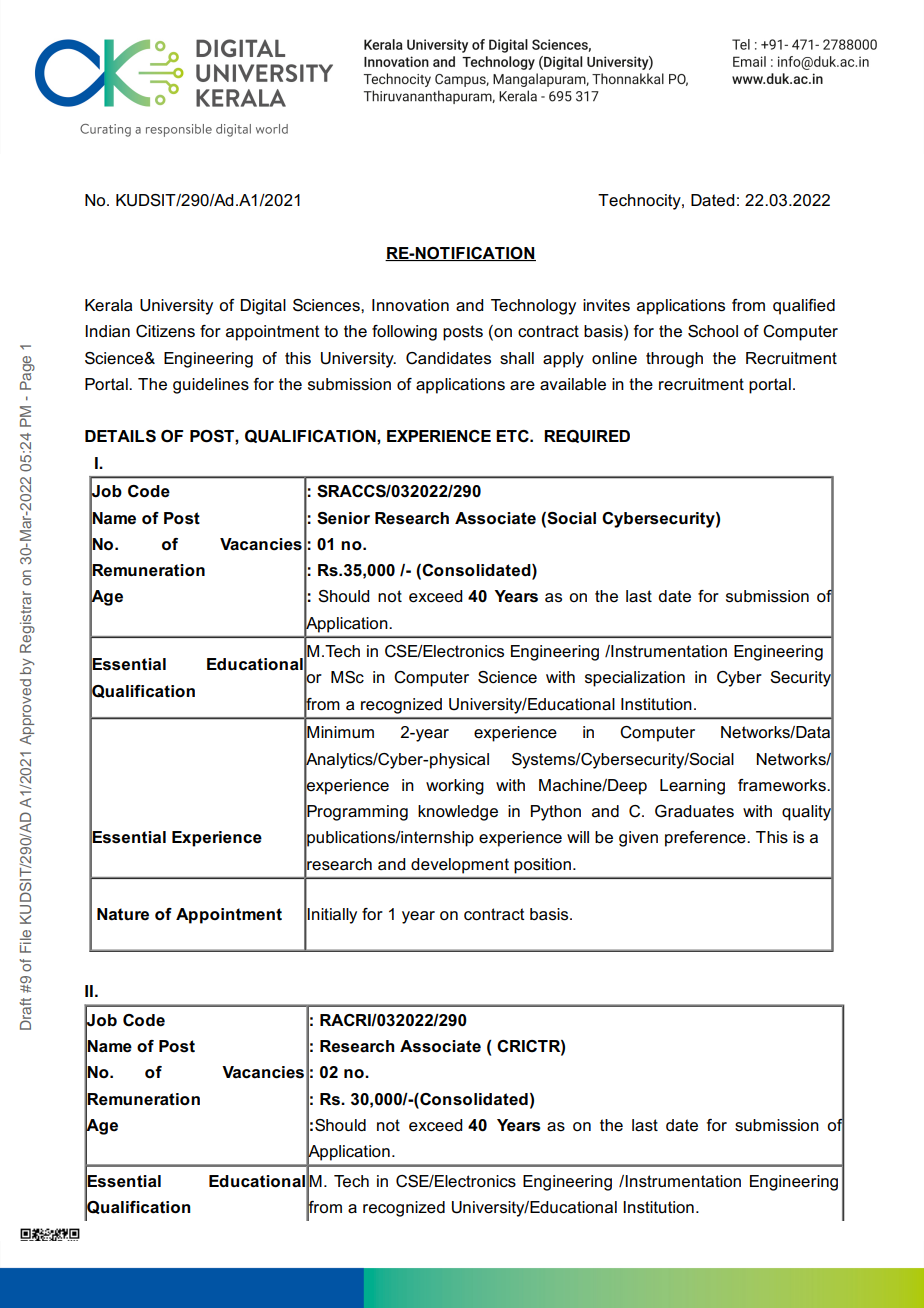  Describe the element at coordinates (587, 436) in the screenshot. I see `REQUIRED` at that location.
